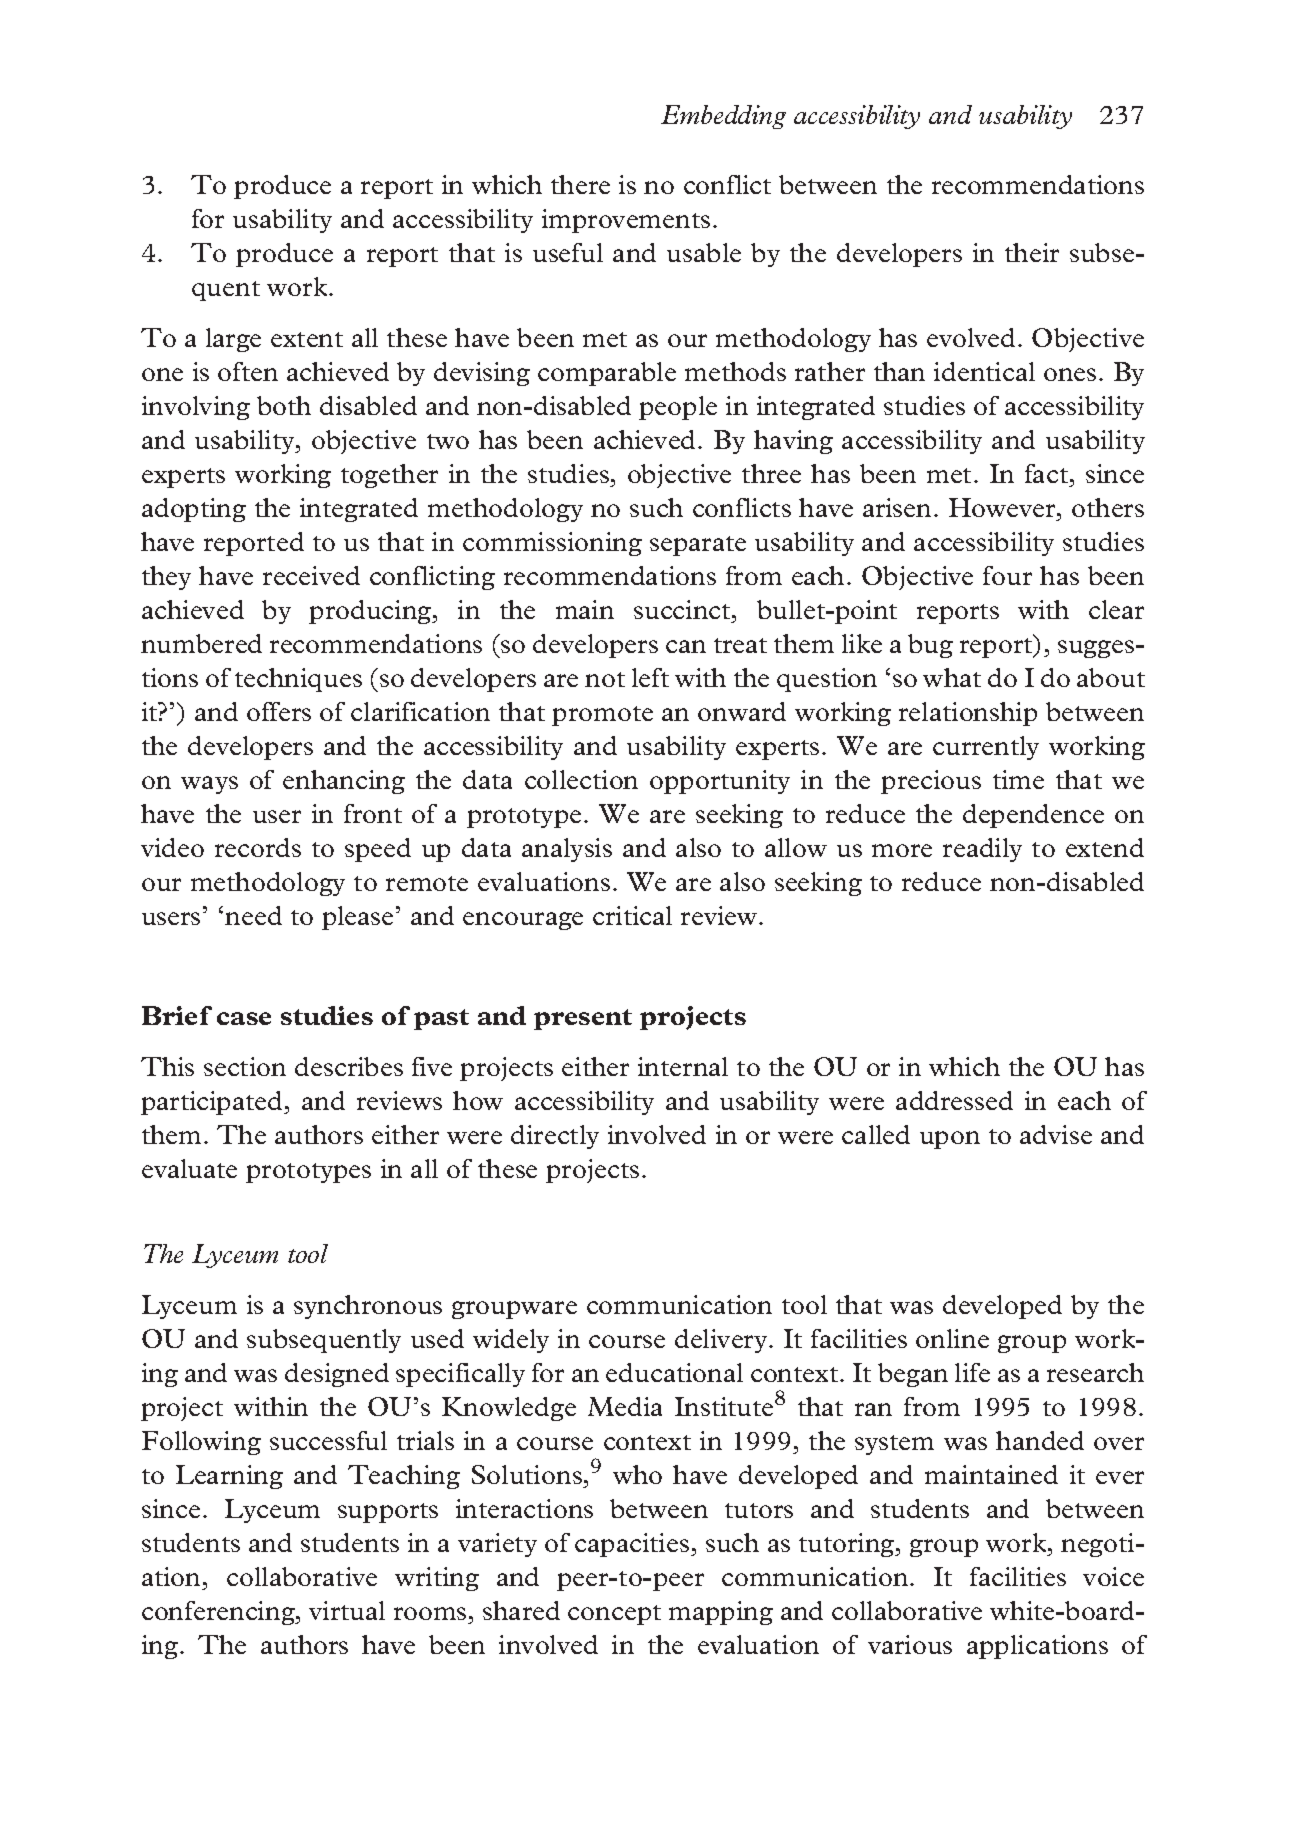 The image size is (1289, 1838). What do you see at coordinates (368, 1307) in the screenshot?
I see `synchronous` at bounding box center [368, 1307].
